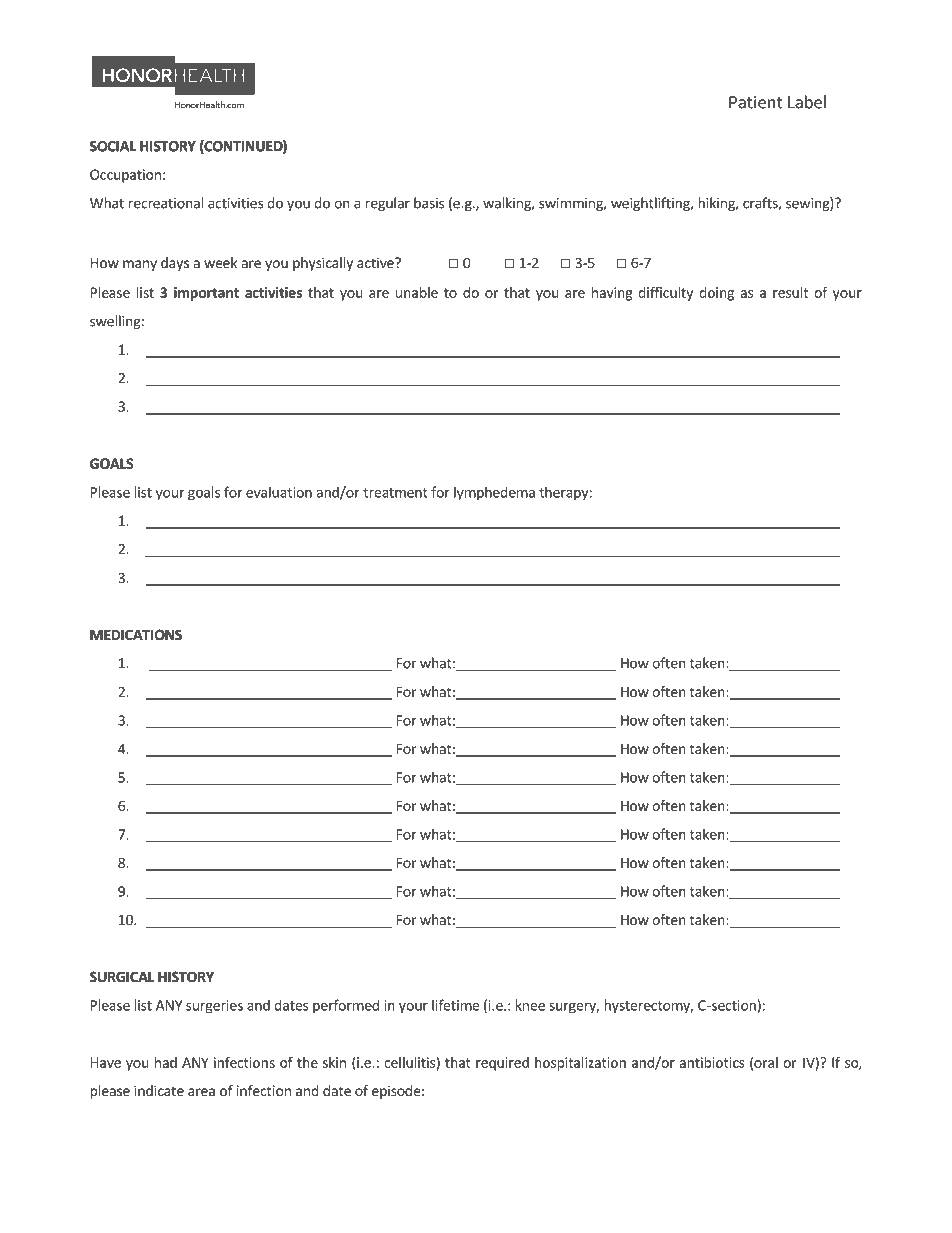  I want to click on basis, so click(429, 203).
